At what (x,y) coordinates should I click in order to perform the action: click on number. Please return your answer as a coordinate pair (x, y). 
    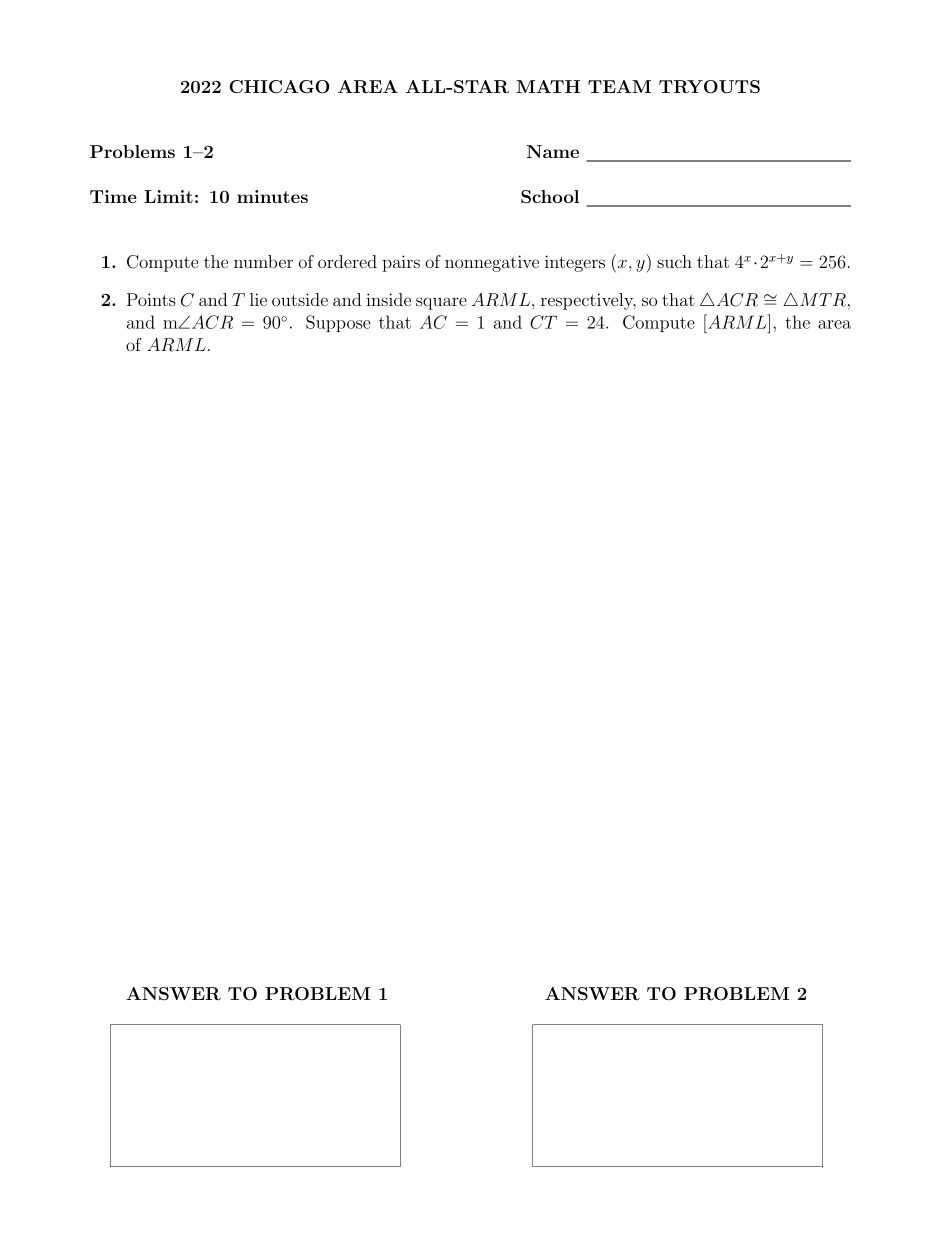
    Looking at the image, I should click on (263, 261).
